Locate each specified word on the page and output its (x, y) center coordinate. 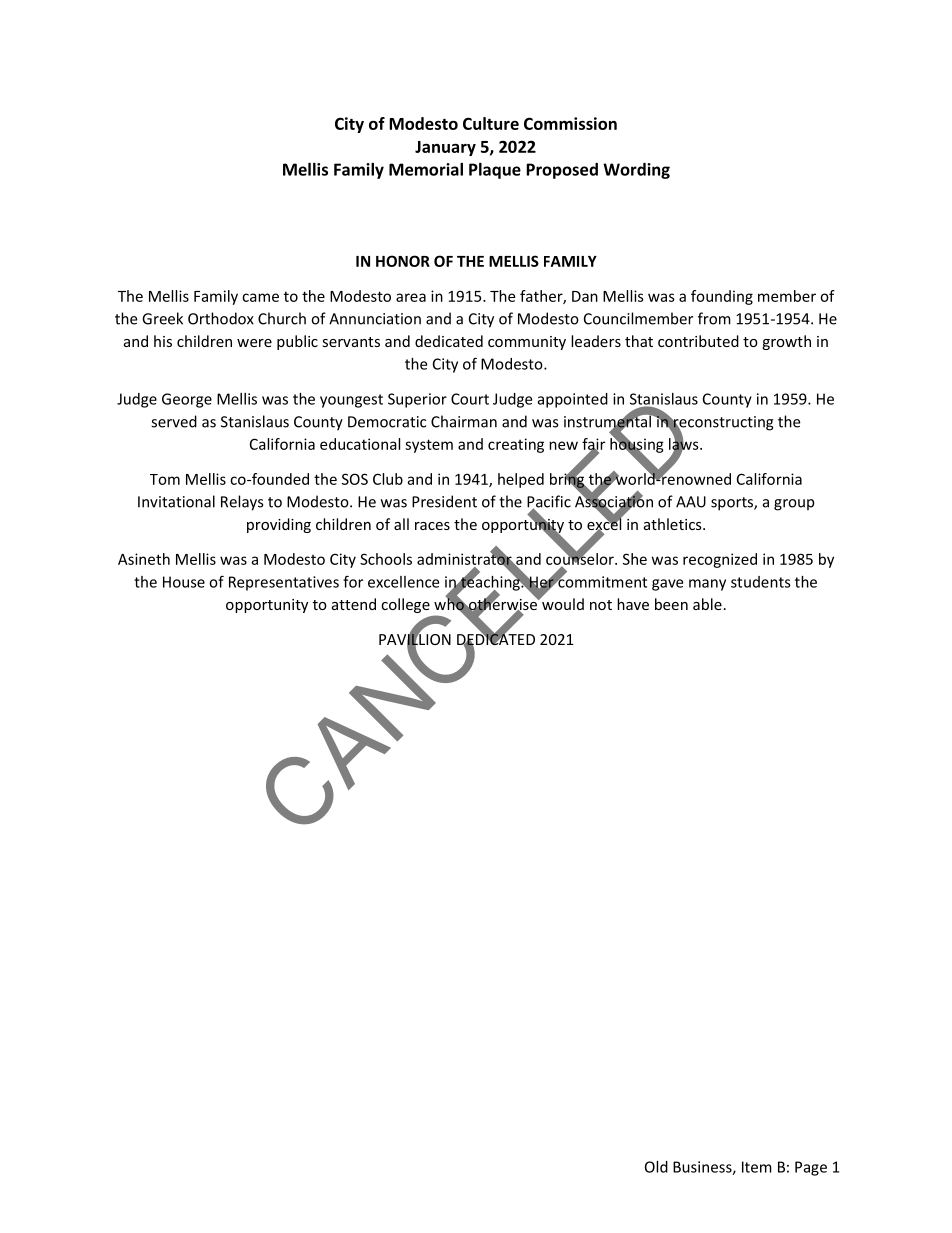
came (260, 297)
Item (757, 1167)
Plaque (495, 171)
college (405, 605)
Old (656, 1167)
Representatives (284, 583)
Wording (636, 171)
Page (811, 1168)
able (707, 604)
